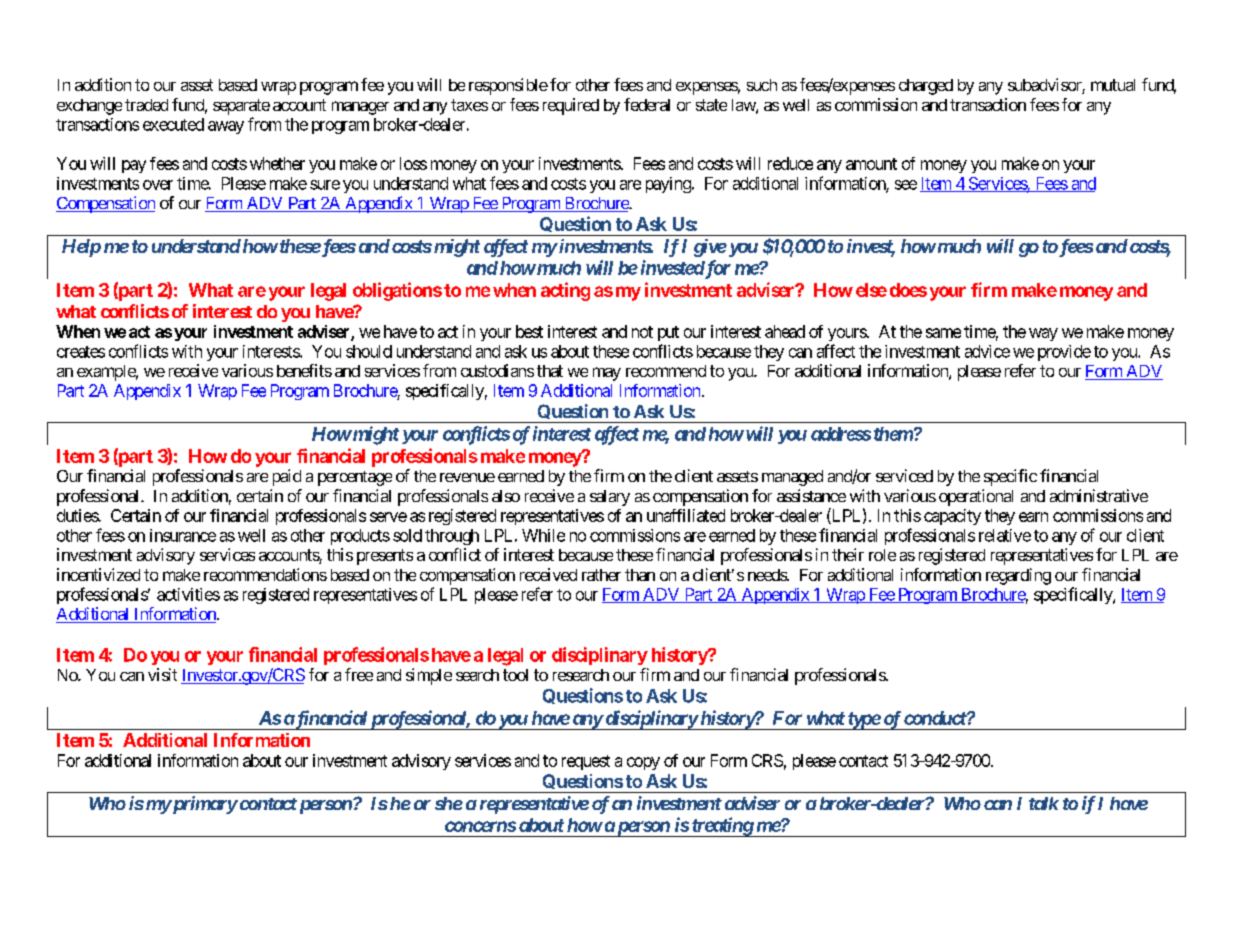 This screenshot has width=1233, height=952. What do you see at coordinates (162, 674) in the screenshot?
I see `visit` at bounding box center [162, 674].
